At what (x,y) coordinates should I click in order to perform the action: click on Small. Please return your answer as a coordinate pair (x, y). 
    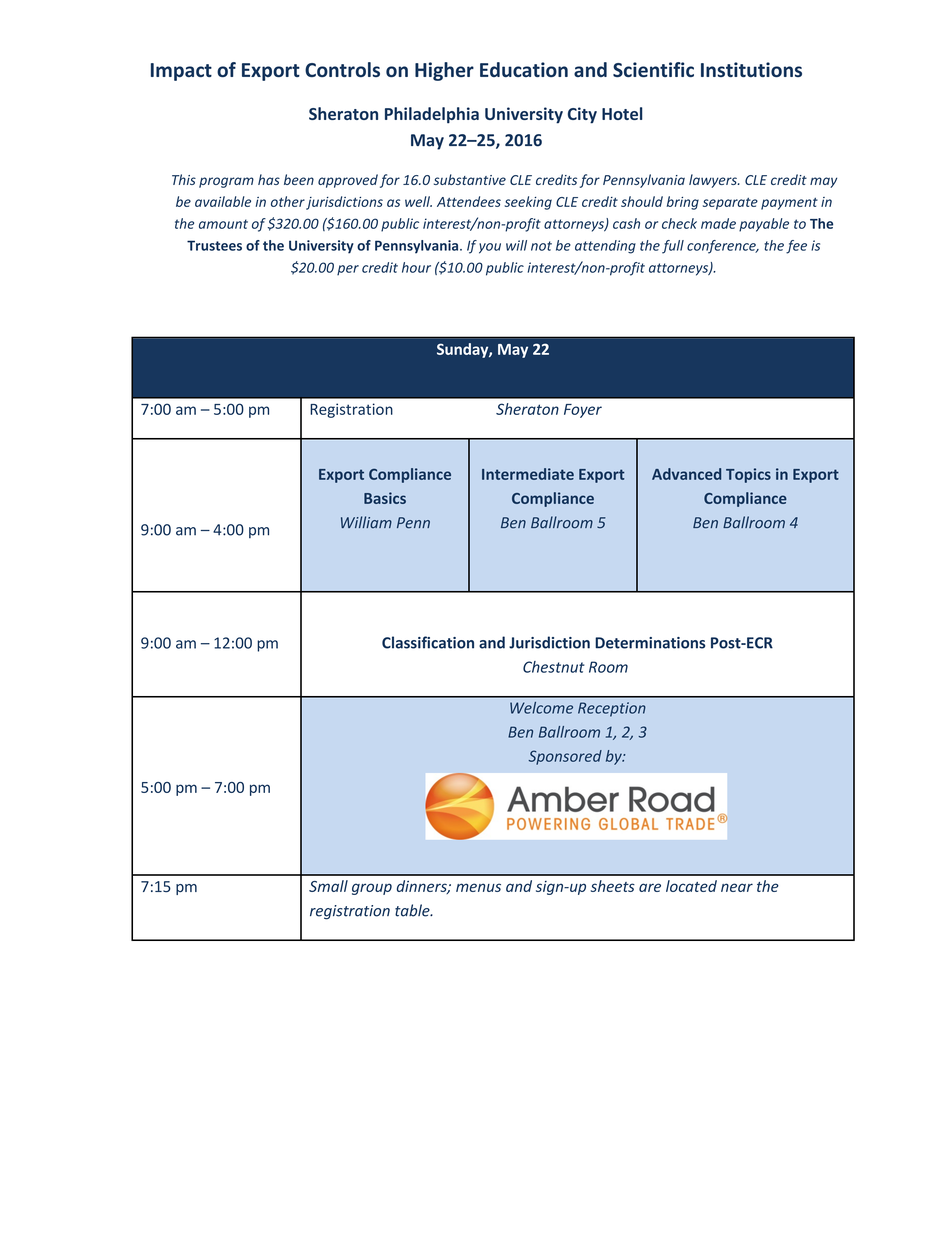
    Looking at the image, I should click on (328, 886).
